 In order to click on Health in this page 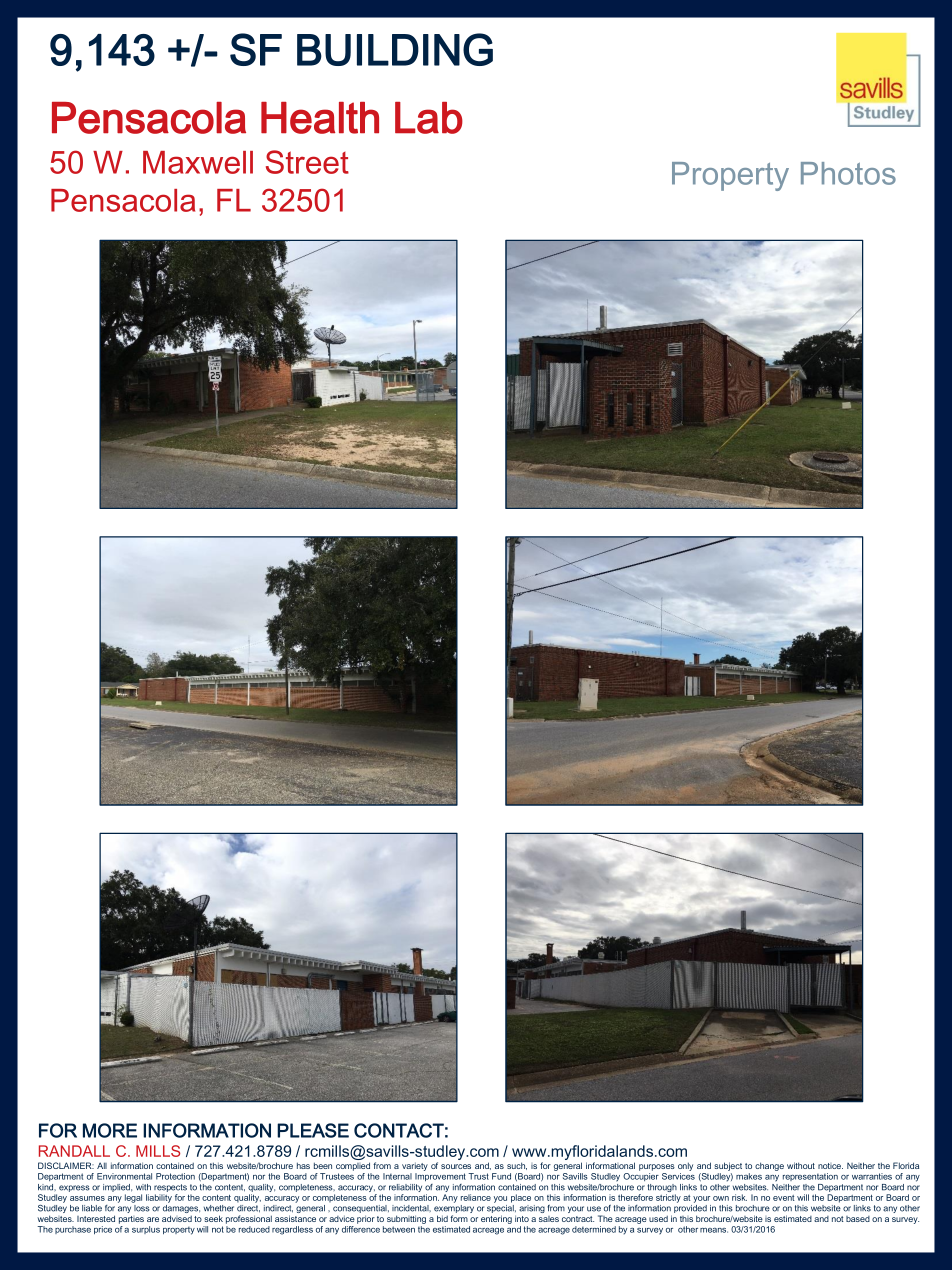, I will do `click(320, 118)`.
